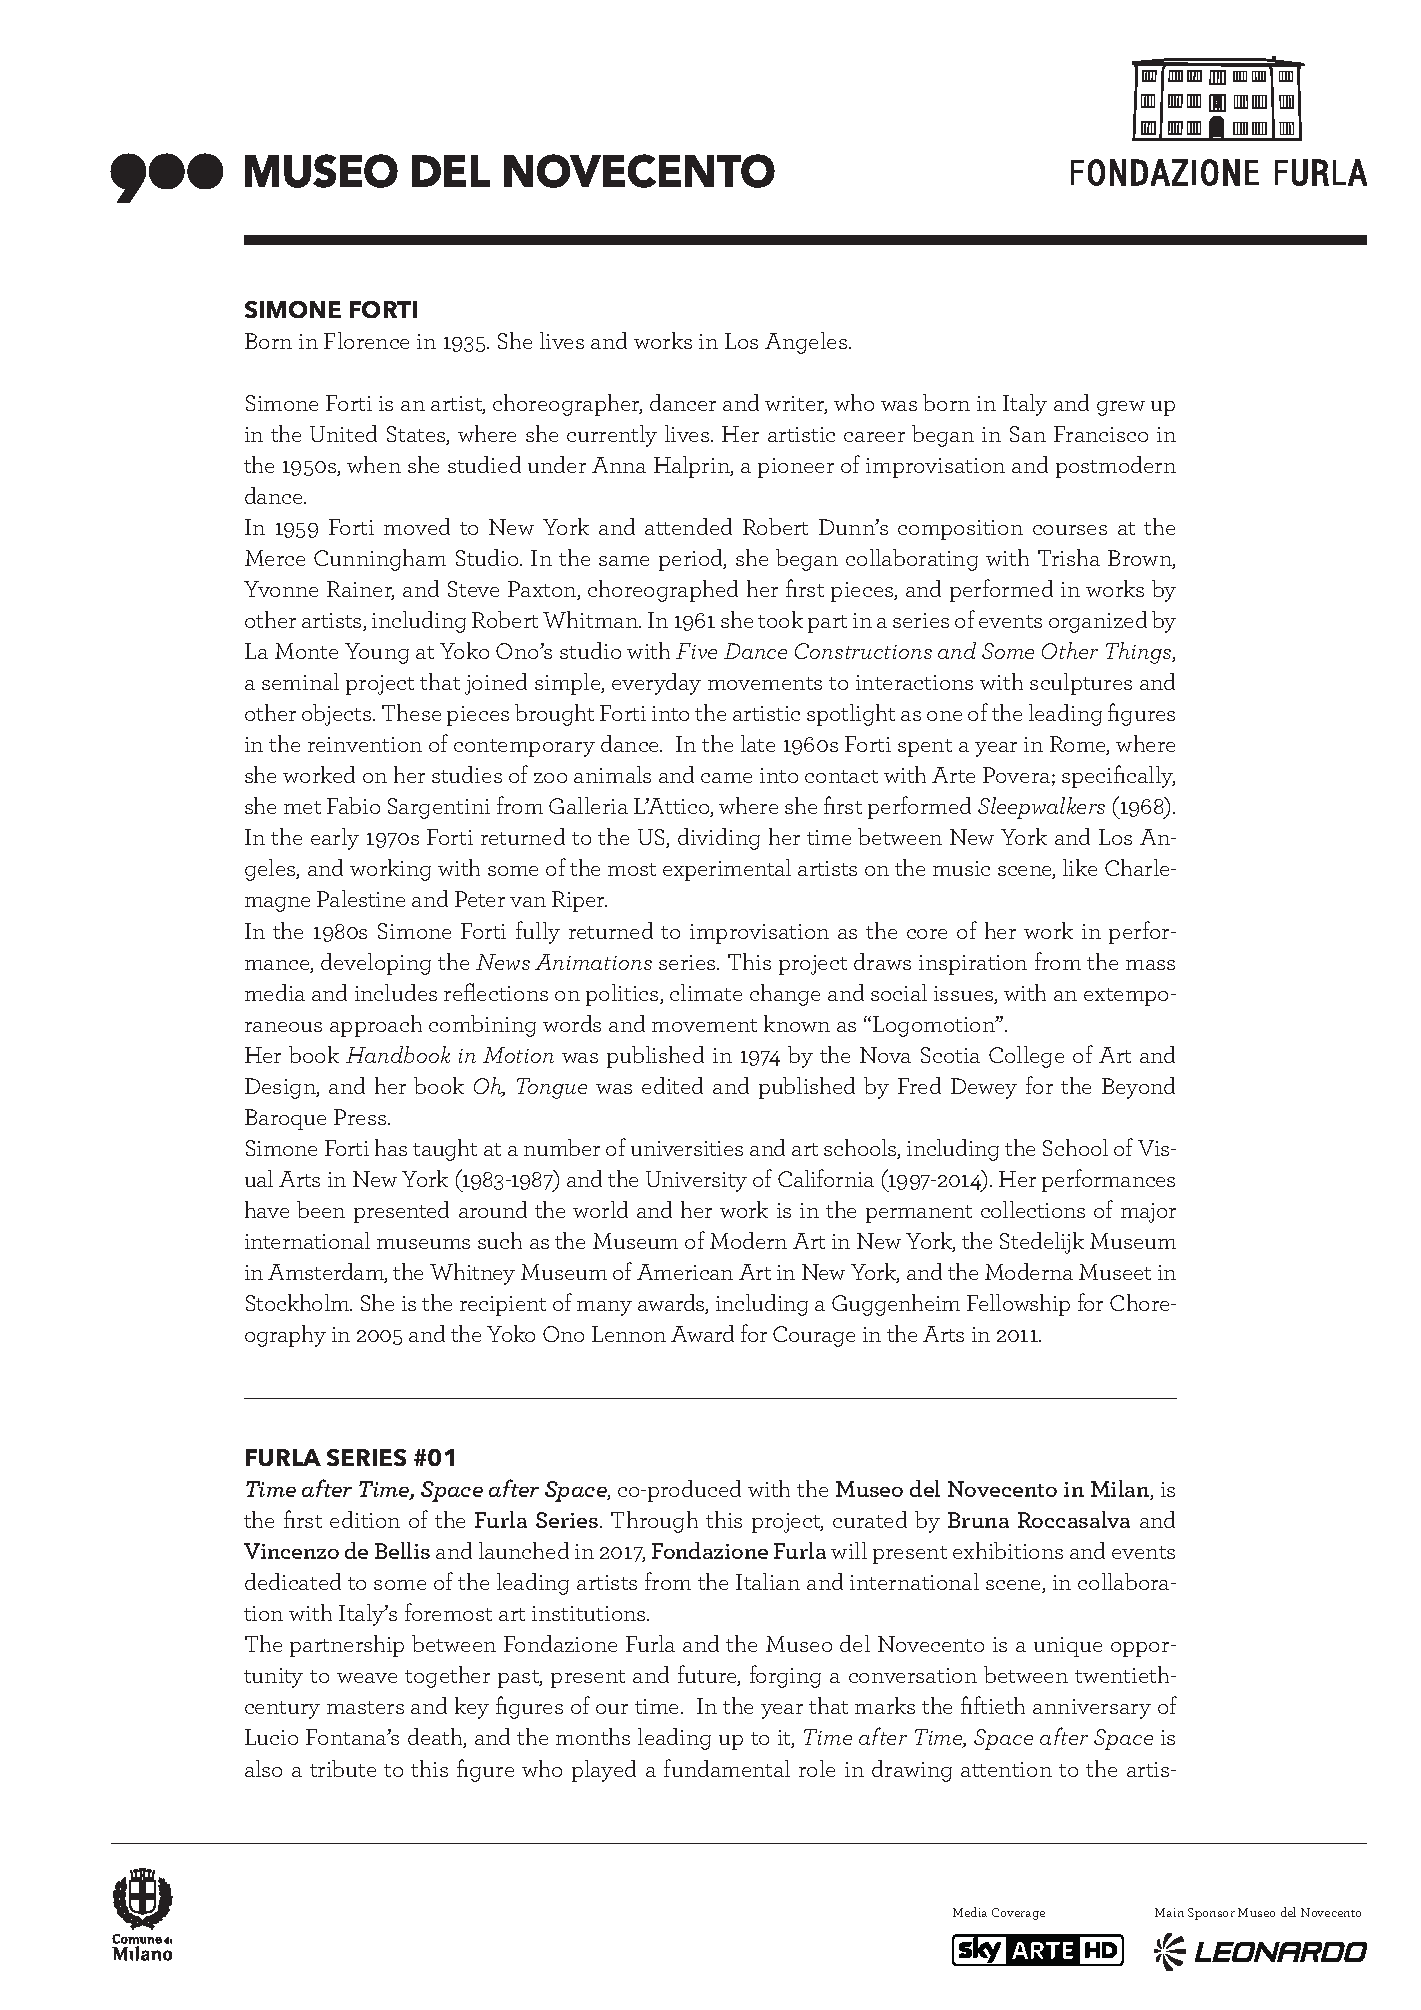  I want to click on Fellowship, so click(1018, 1305).
